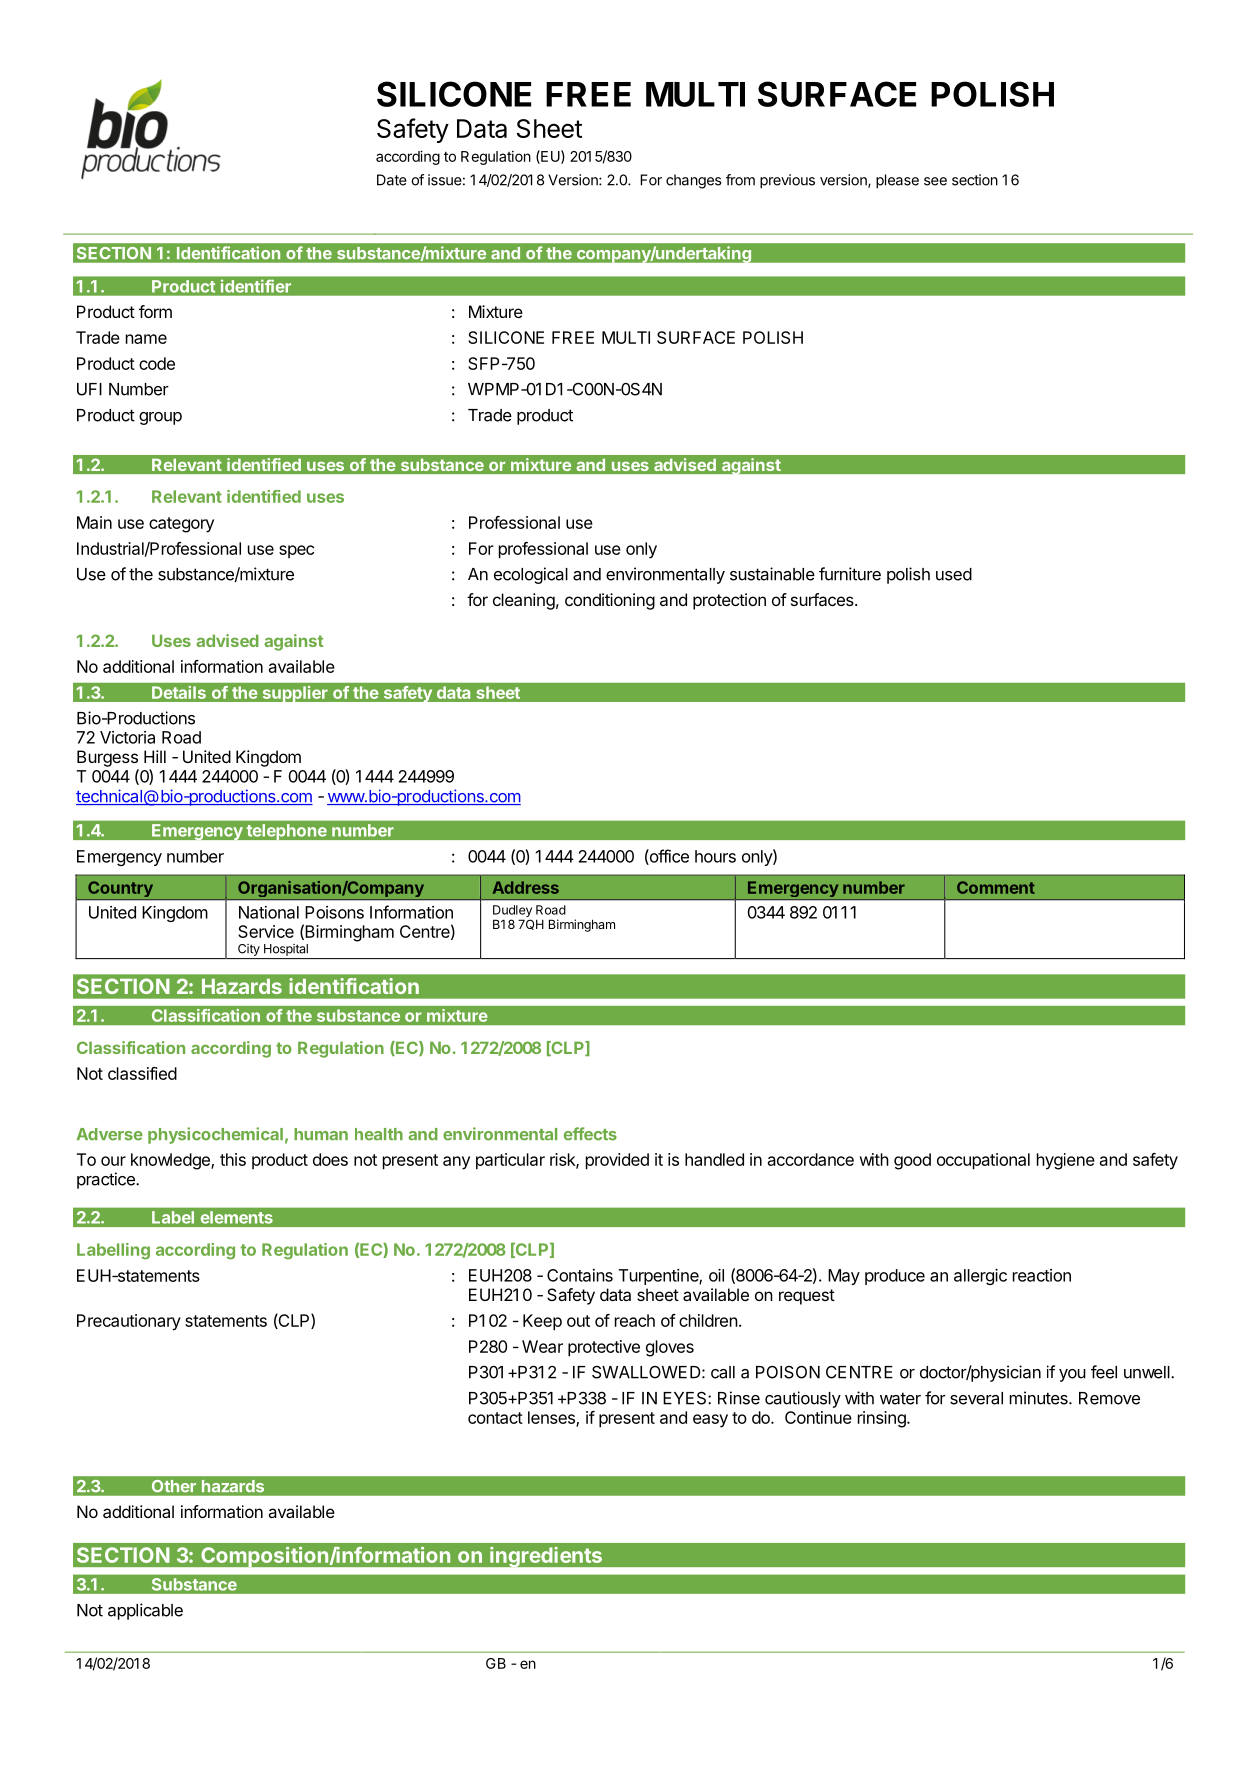 Image resolution: width=1258 pixels, height=1779 pixels. What do you see at coordinates (983, 1161) in the page?
I see `occupational` at bounding box center [983, 1161].
